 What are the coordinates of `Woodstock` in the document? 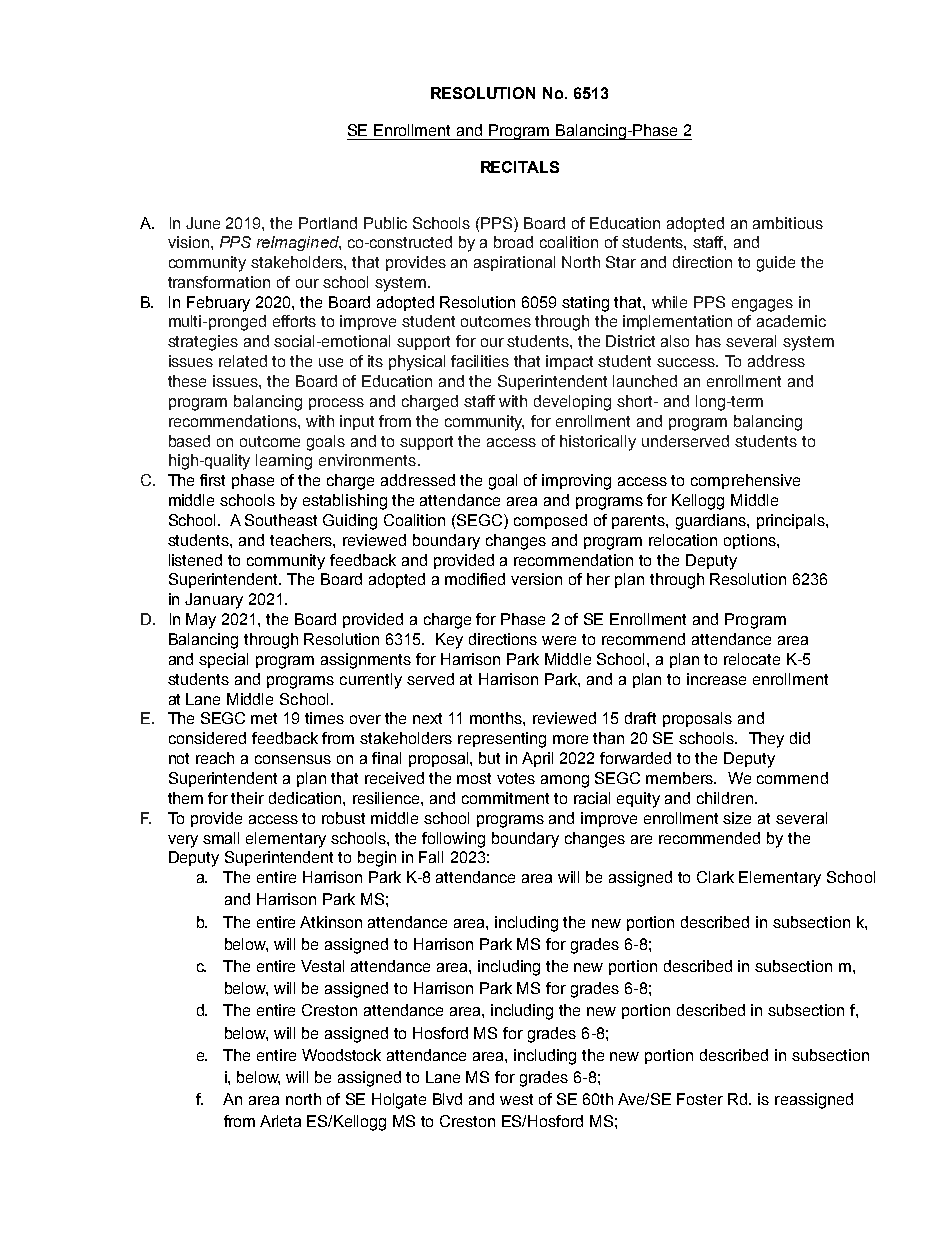 It's located at (341, 1055).
